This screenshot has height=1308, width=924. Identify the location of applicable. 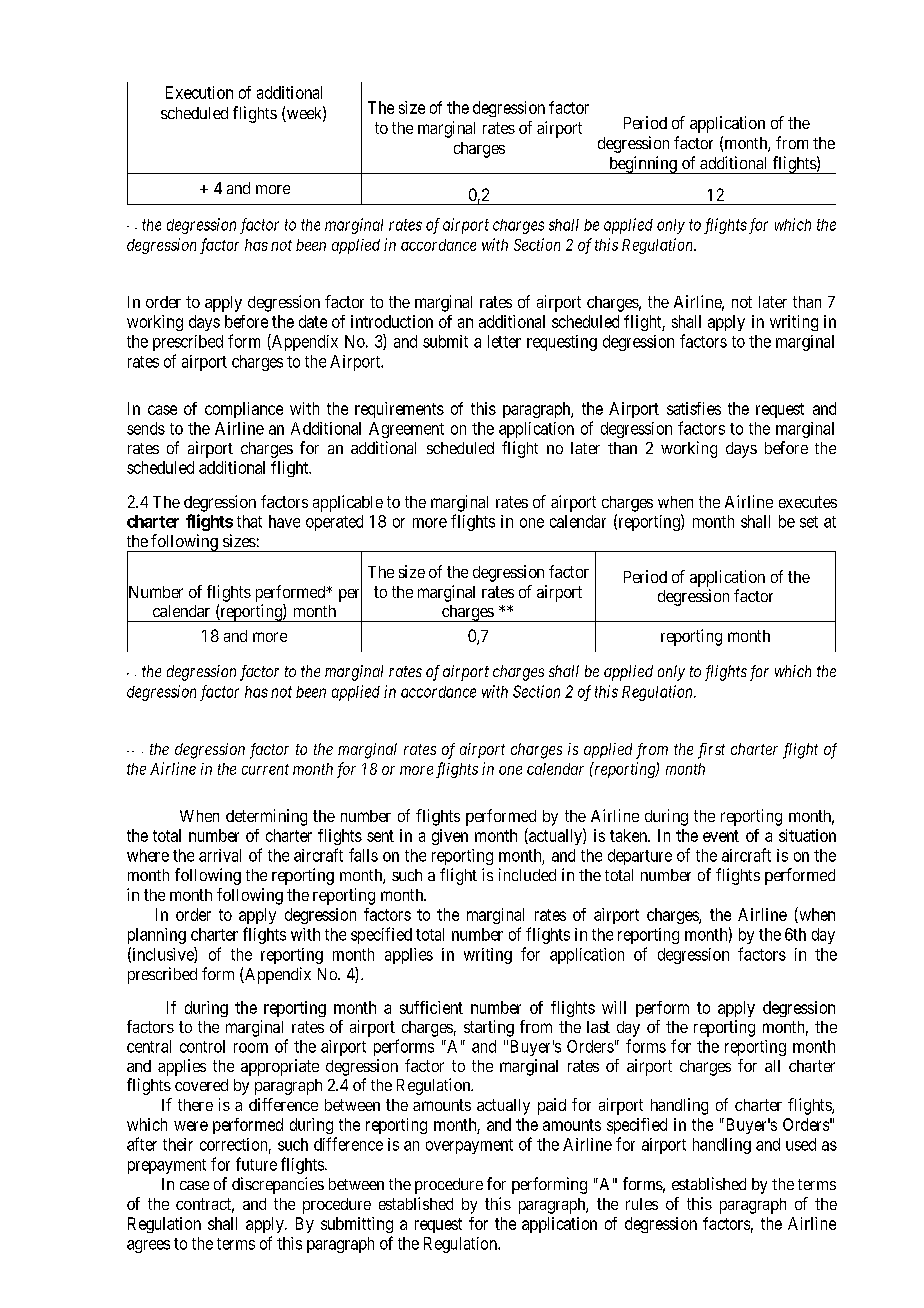
(348, 503).
